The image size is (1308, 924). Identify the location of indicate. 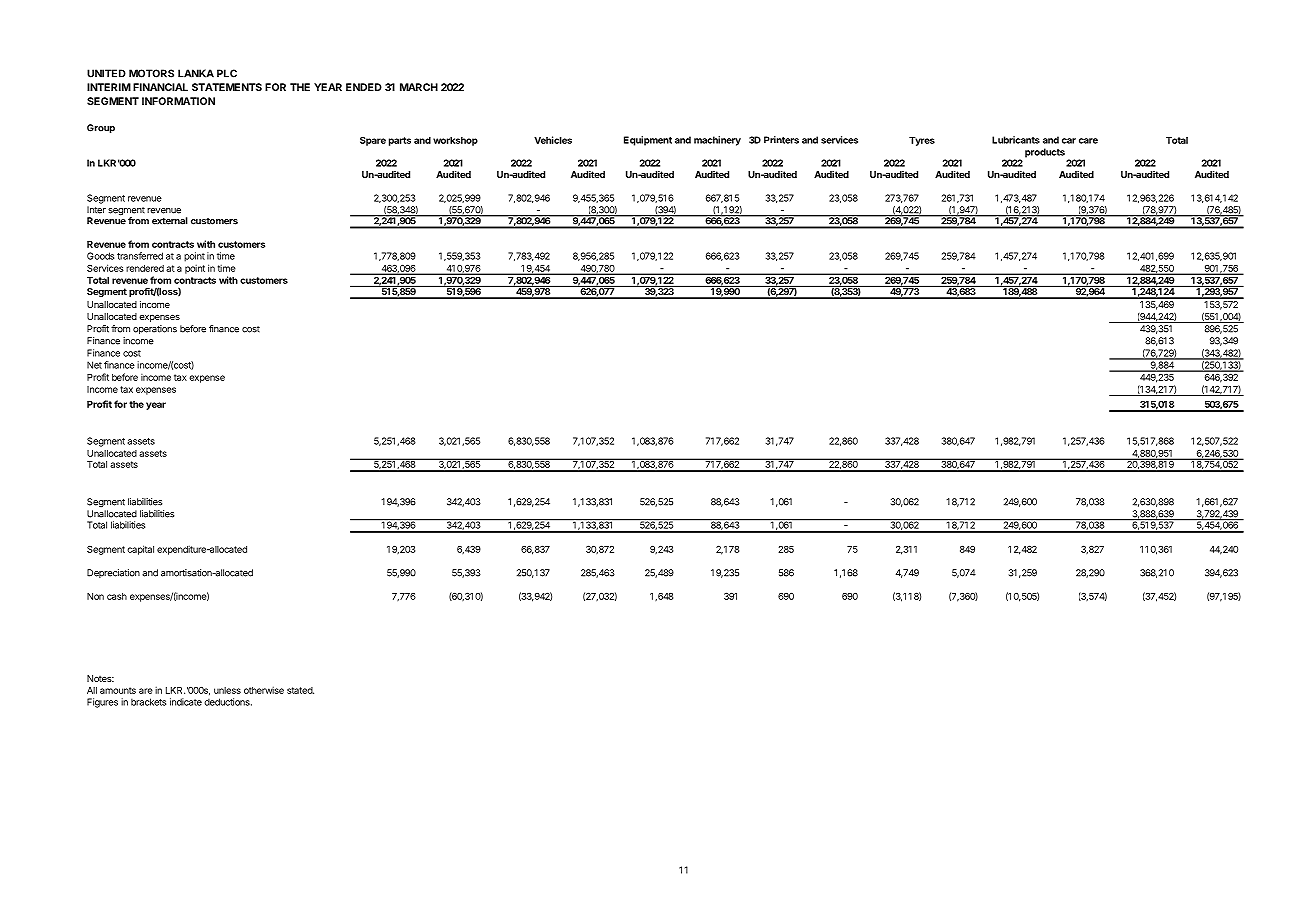
(186, 702).
